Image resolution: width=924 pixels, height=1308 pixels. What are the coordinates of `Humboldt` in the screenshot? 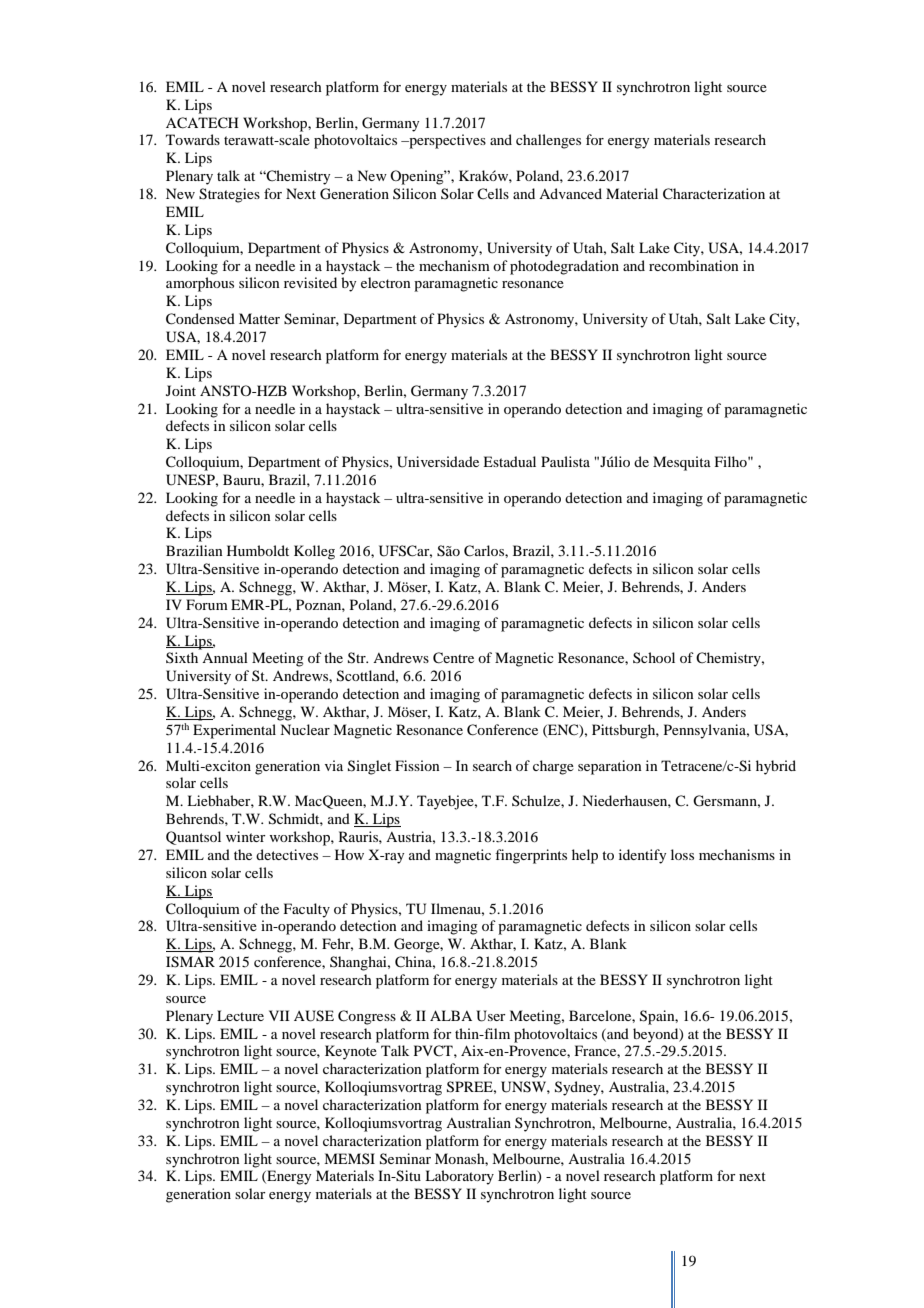 It's located at (258, 550).
